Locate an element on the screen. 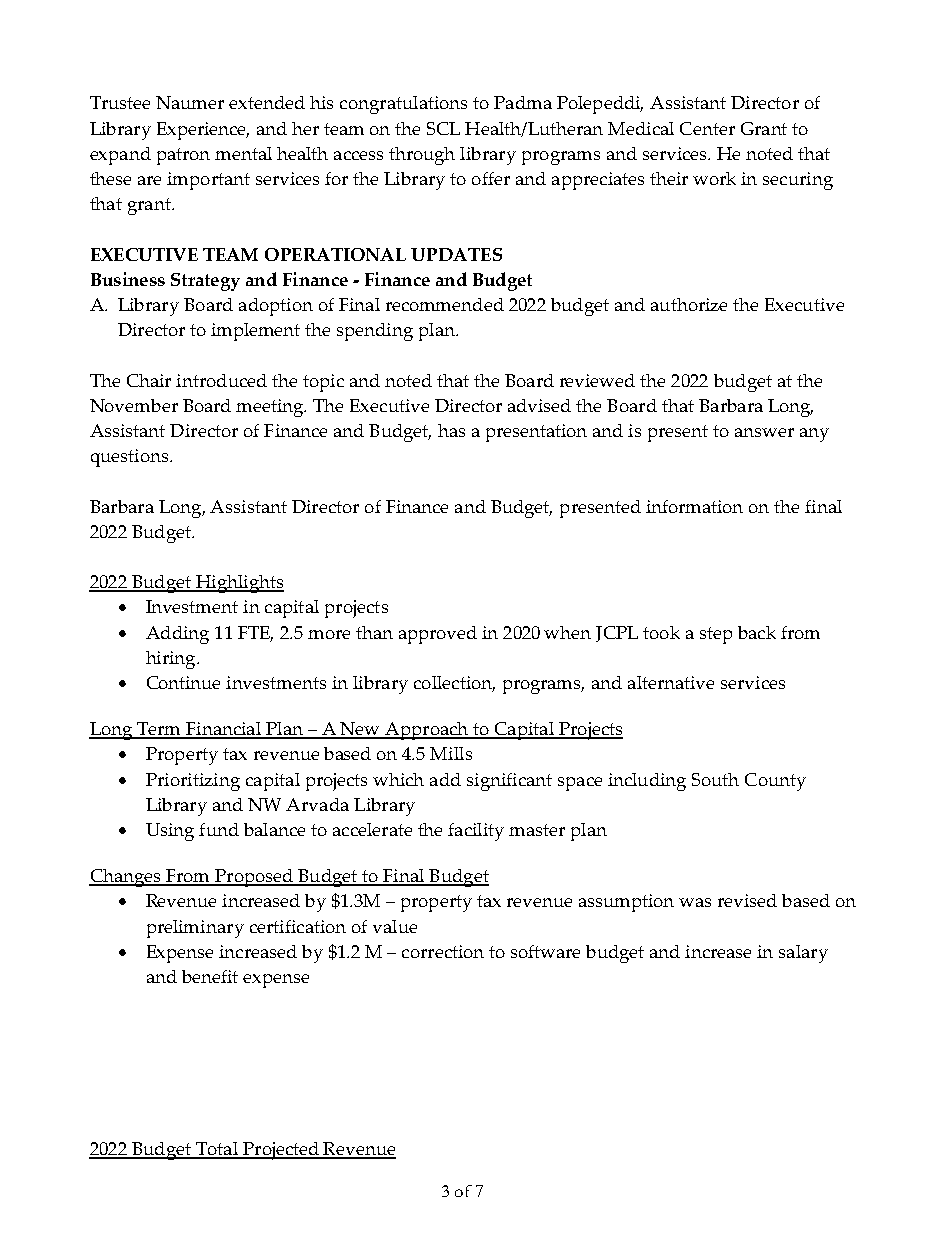 The image size is (952, 1233). SCL is located at coordinates (443, 128).
